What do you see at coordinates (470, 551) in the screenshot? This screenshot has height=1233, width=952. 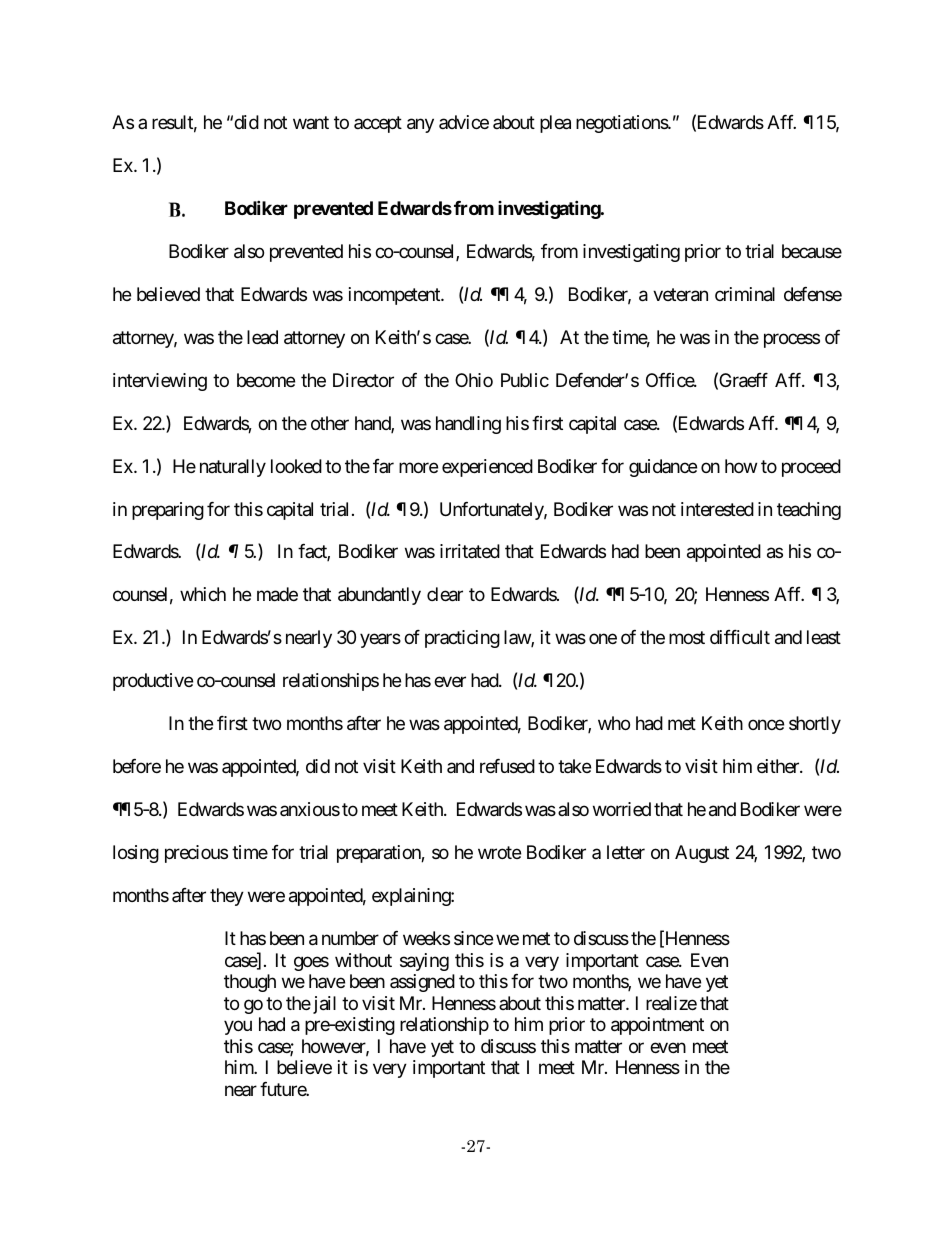 I see `irritated` at bounding box center [470, 551].
